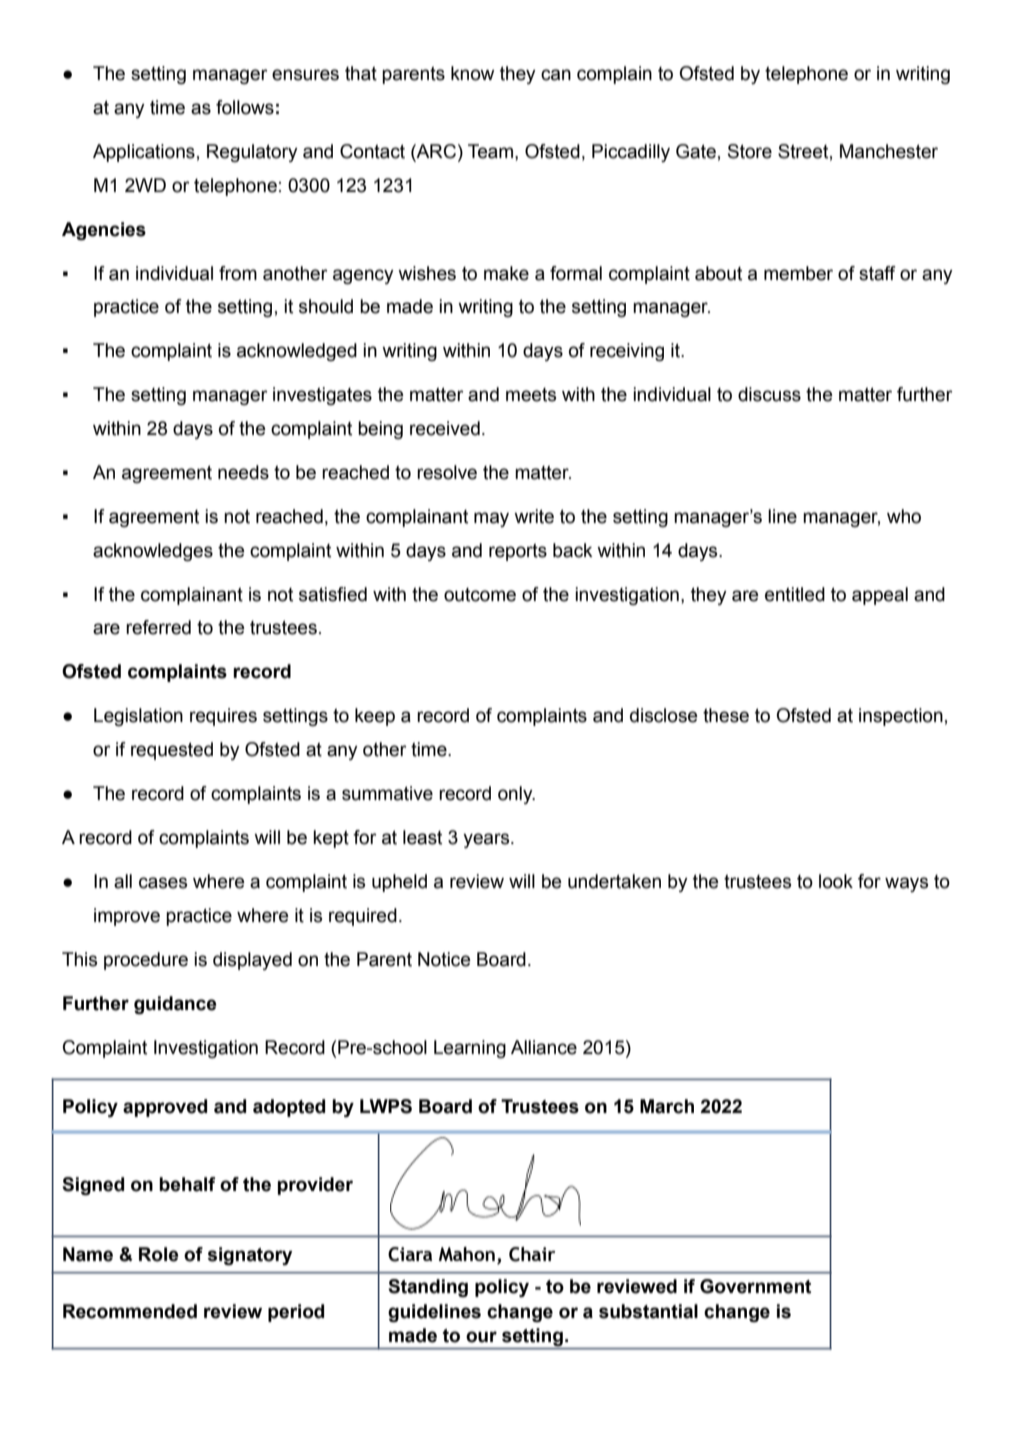 The image size is (1028, 1453). Describe the element at coordinates (481, 1337) in the image. I see `our` at that location.
